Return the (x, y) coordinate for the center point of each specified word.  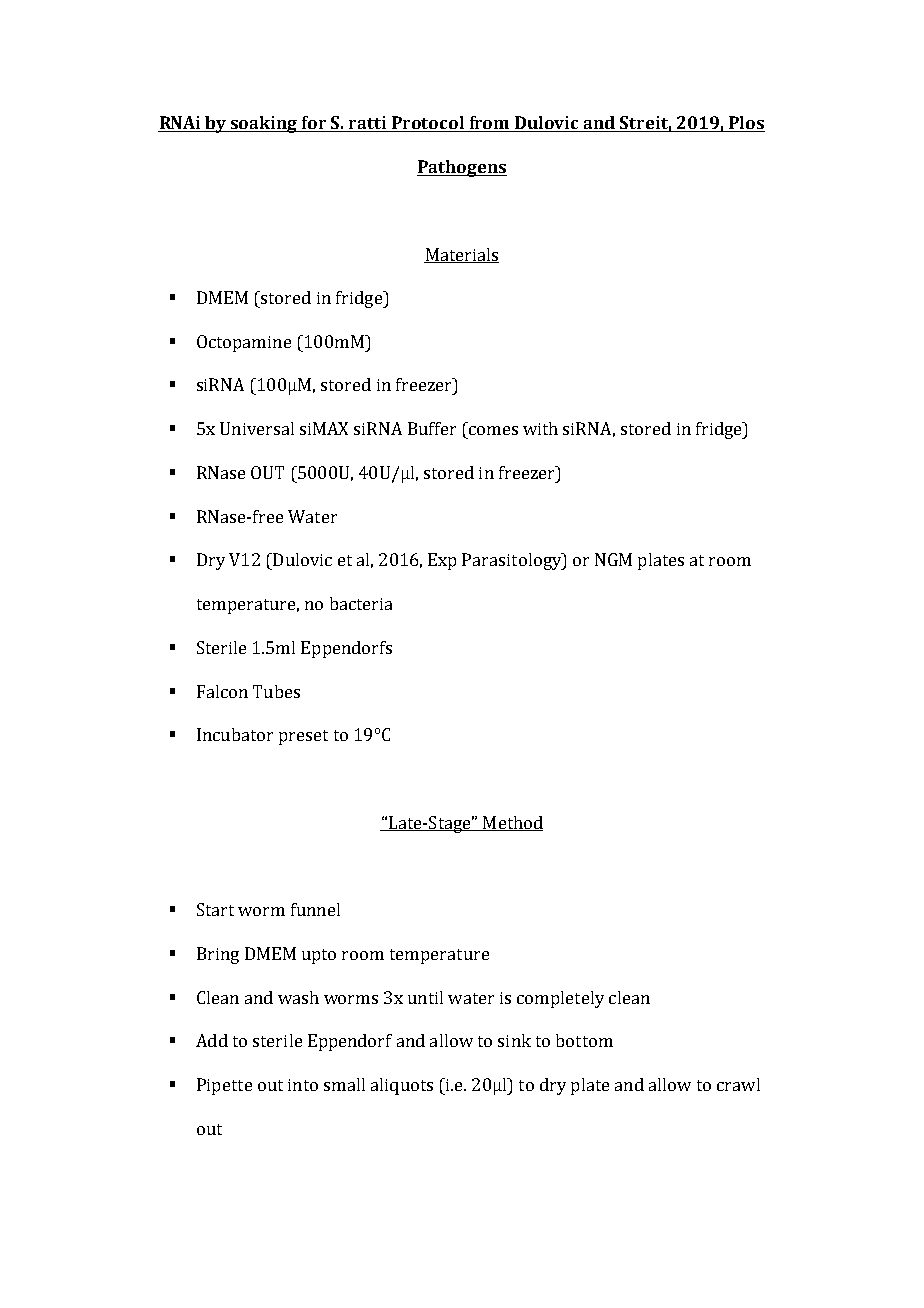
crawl (738, 1084)
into (303, 1085)
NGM (613, 559)
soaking (264, 124)
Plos (746, 124)
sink (514, 1040)
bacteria (361, 603)
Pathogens (462, 168)
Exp (442, 561)
